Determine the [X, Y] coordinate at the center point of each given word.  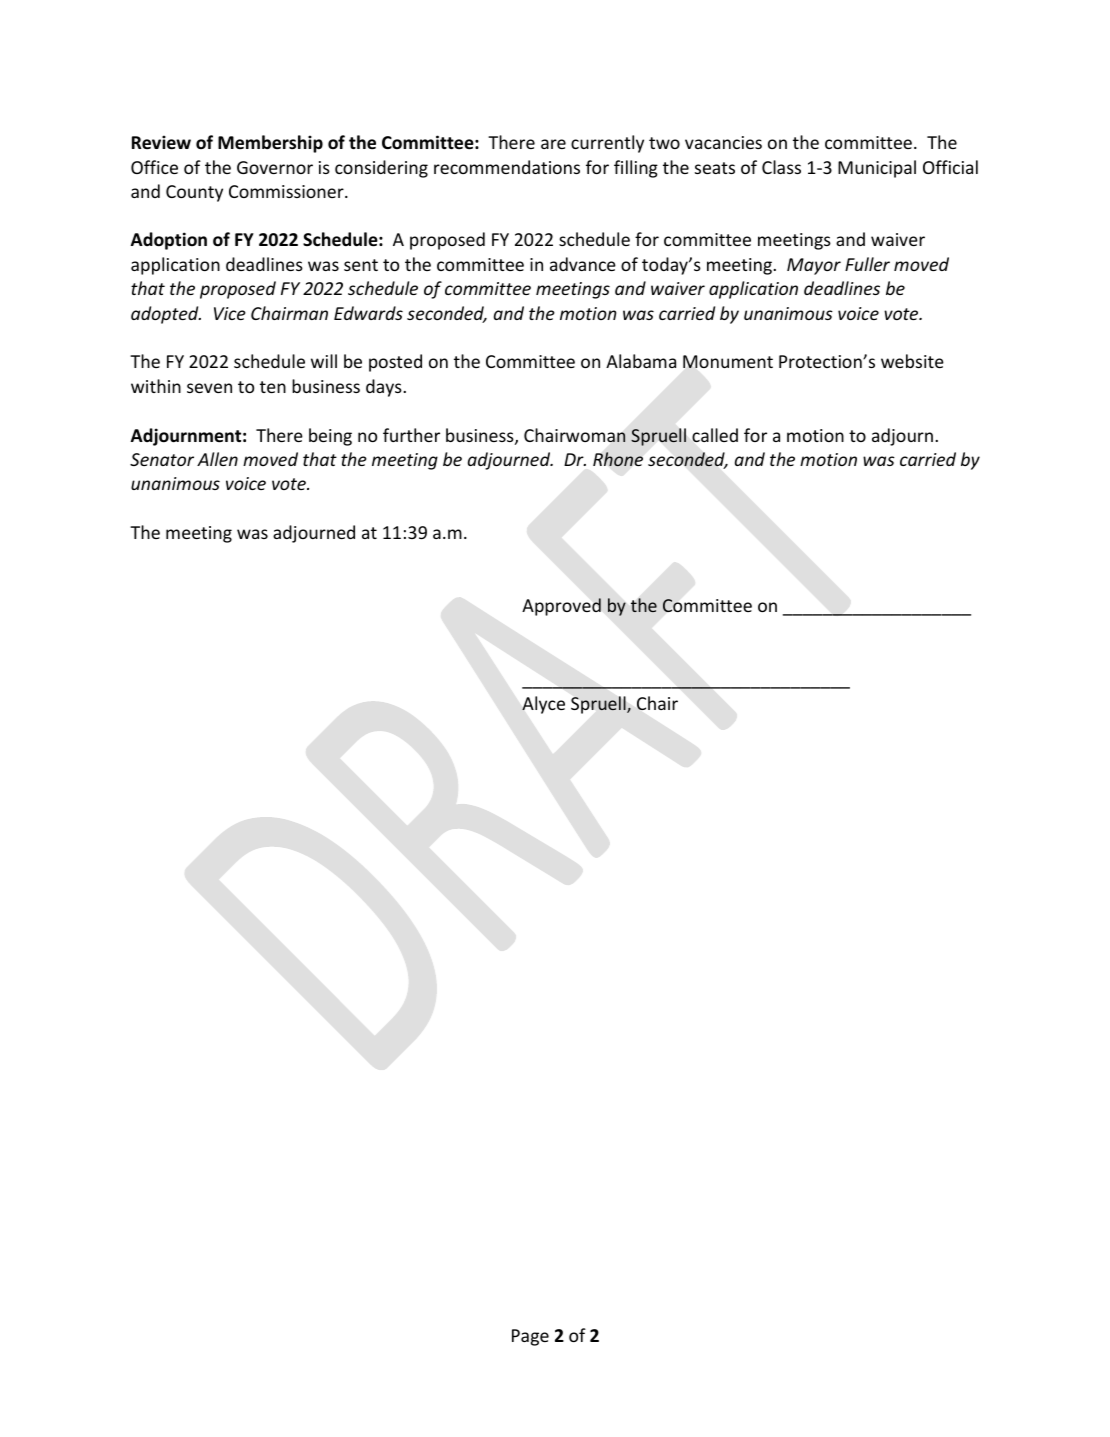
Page [530, 1337]
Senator [162, 459]
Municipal [877, 169]
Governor [275, 167]
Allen [217, 459]
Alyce [543, 705]
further [411, 435]
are [553, 144]
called [715, 435]
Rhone [618, 459]
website [912, 361]
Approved [561, 607]
